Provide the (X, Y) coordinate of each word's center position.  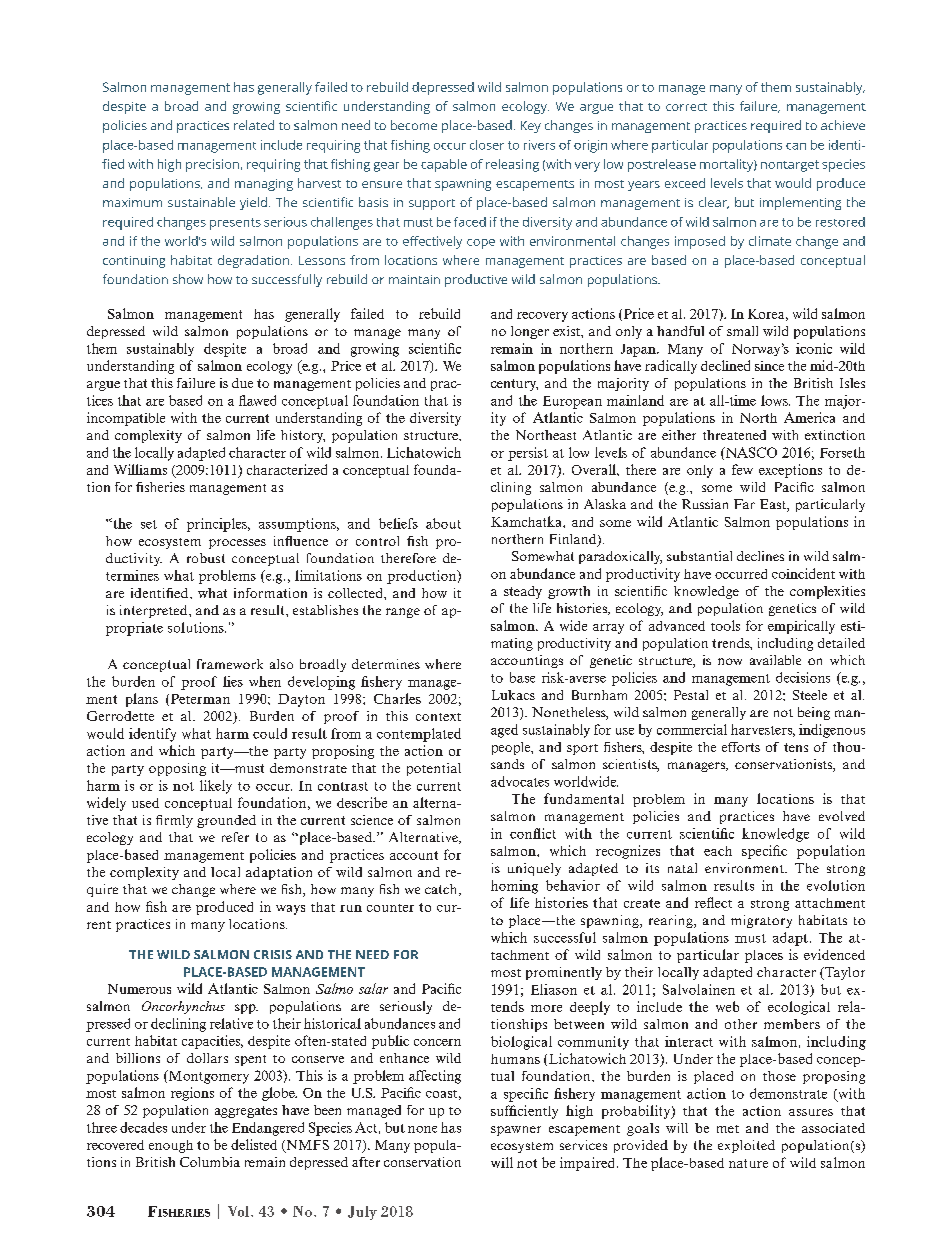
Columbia (210, 1162)
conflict (533, 833)
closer (487, 145)
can (796, 146)
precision (212, 165)
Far (744, 504)
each (718, 851)
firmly (174, 821)
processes (237, 544)
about (443, 523)
